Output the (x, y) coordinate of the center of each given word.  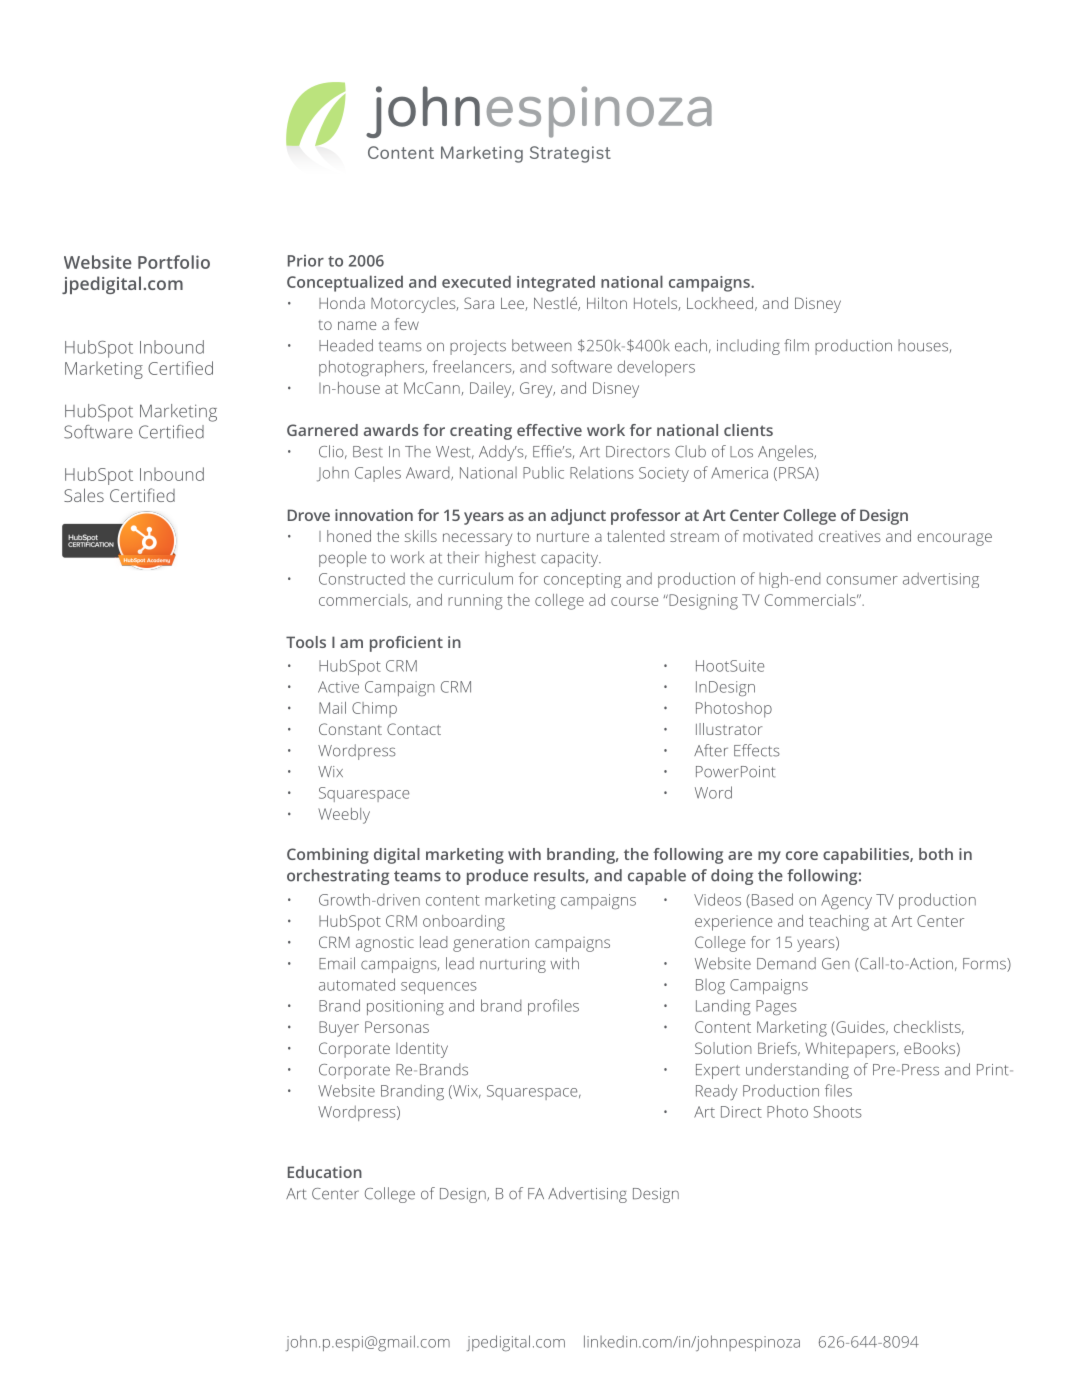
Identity (422, 1050)
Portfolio (174, 262)
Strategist (570, 154)
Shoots (838, 1111)
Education (325, 1172)
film (796, 345)
